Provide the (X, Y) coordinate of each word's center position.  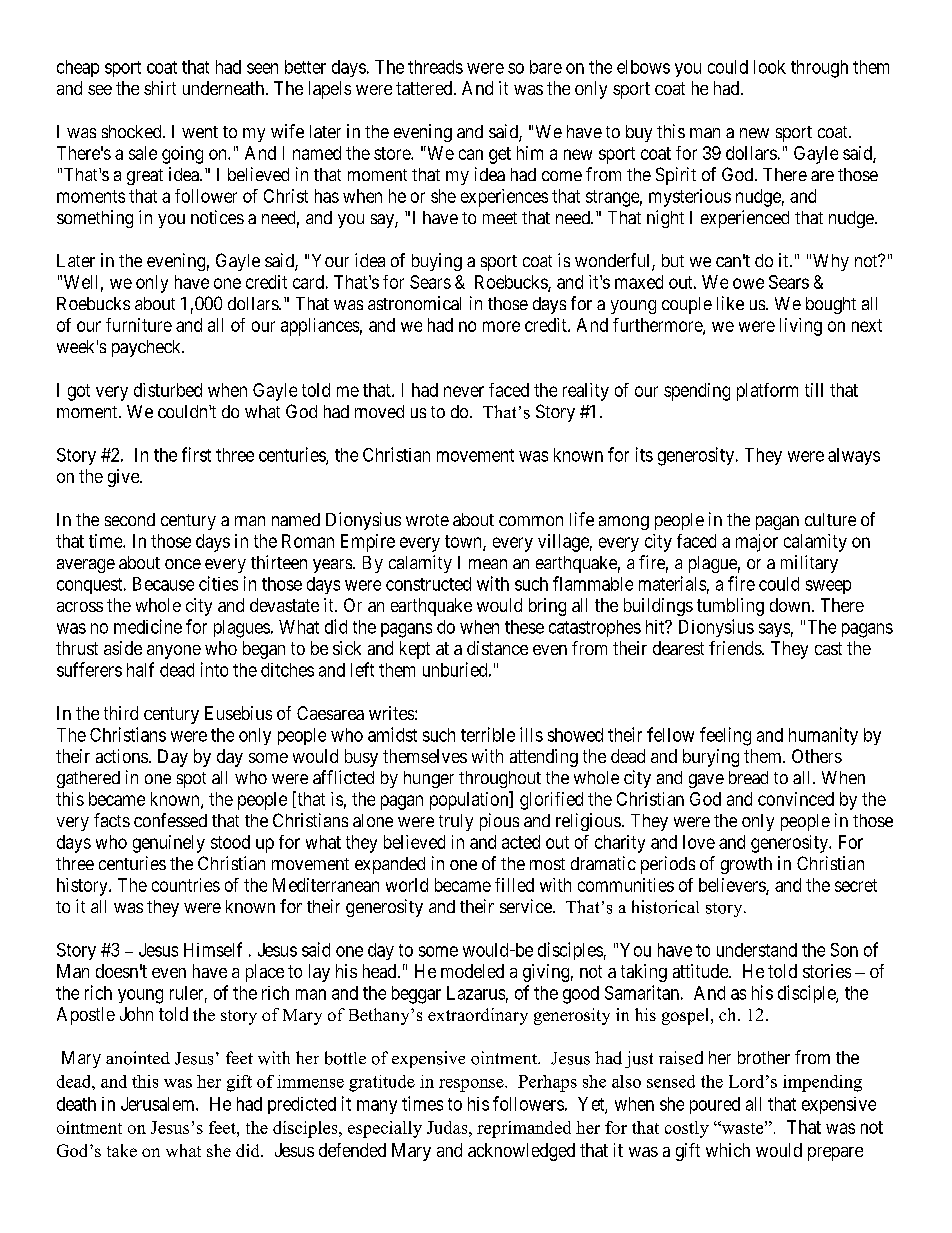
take (122, 1150)
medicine (148, 626)
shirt (160, 88)
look (770, 67)
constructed (428, 584)
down (791, 605)
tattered (425, 88)
